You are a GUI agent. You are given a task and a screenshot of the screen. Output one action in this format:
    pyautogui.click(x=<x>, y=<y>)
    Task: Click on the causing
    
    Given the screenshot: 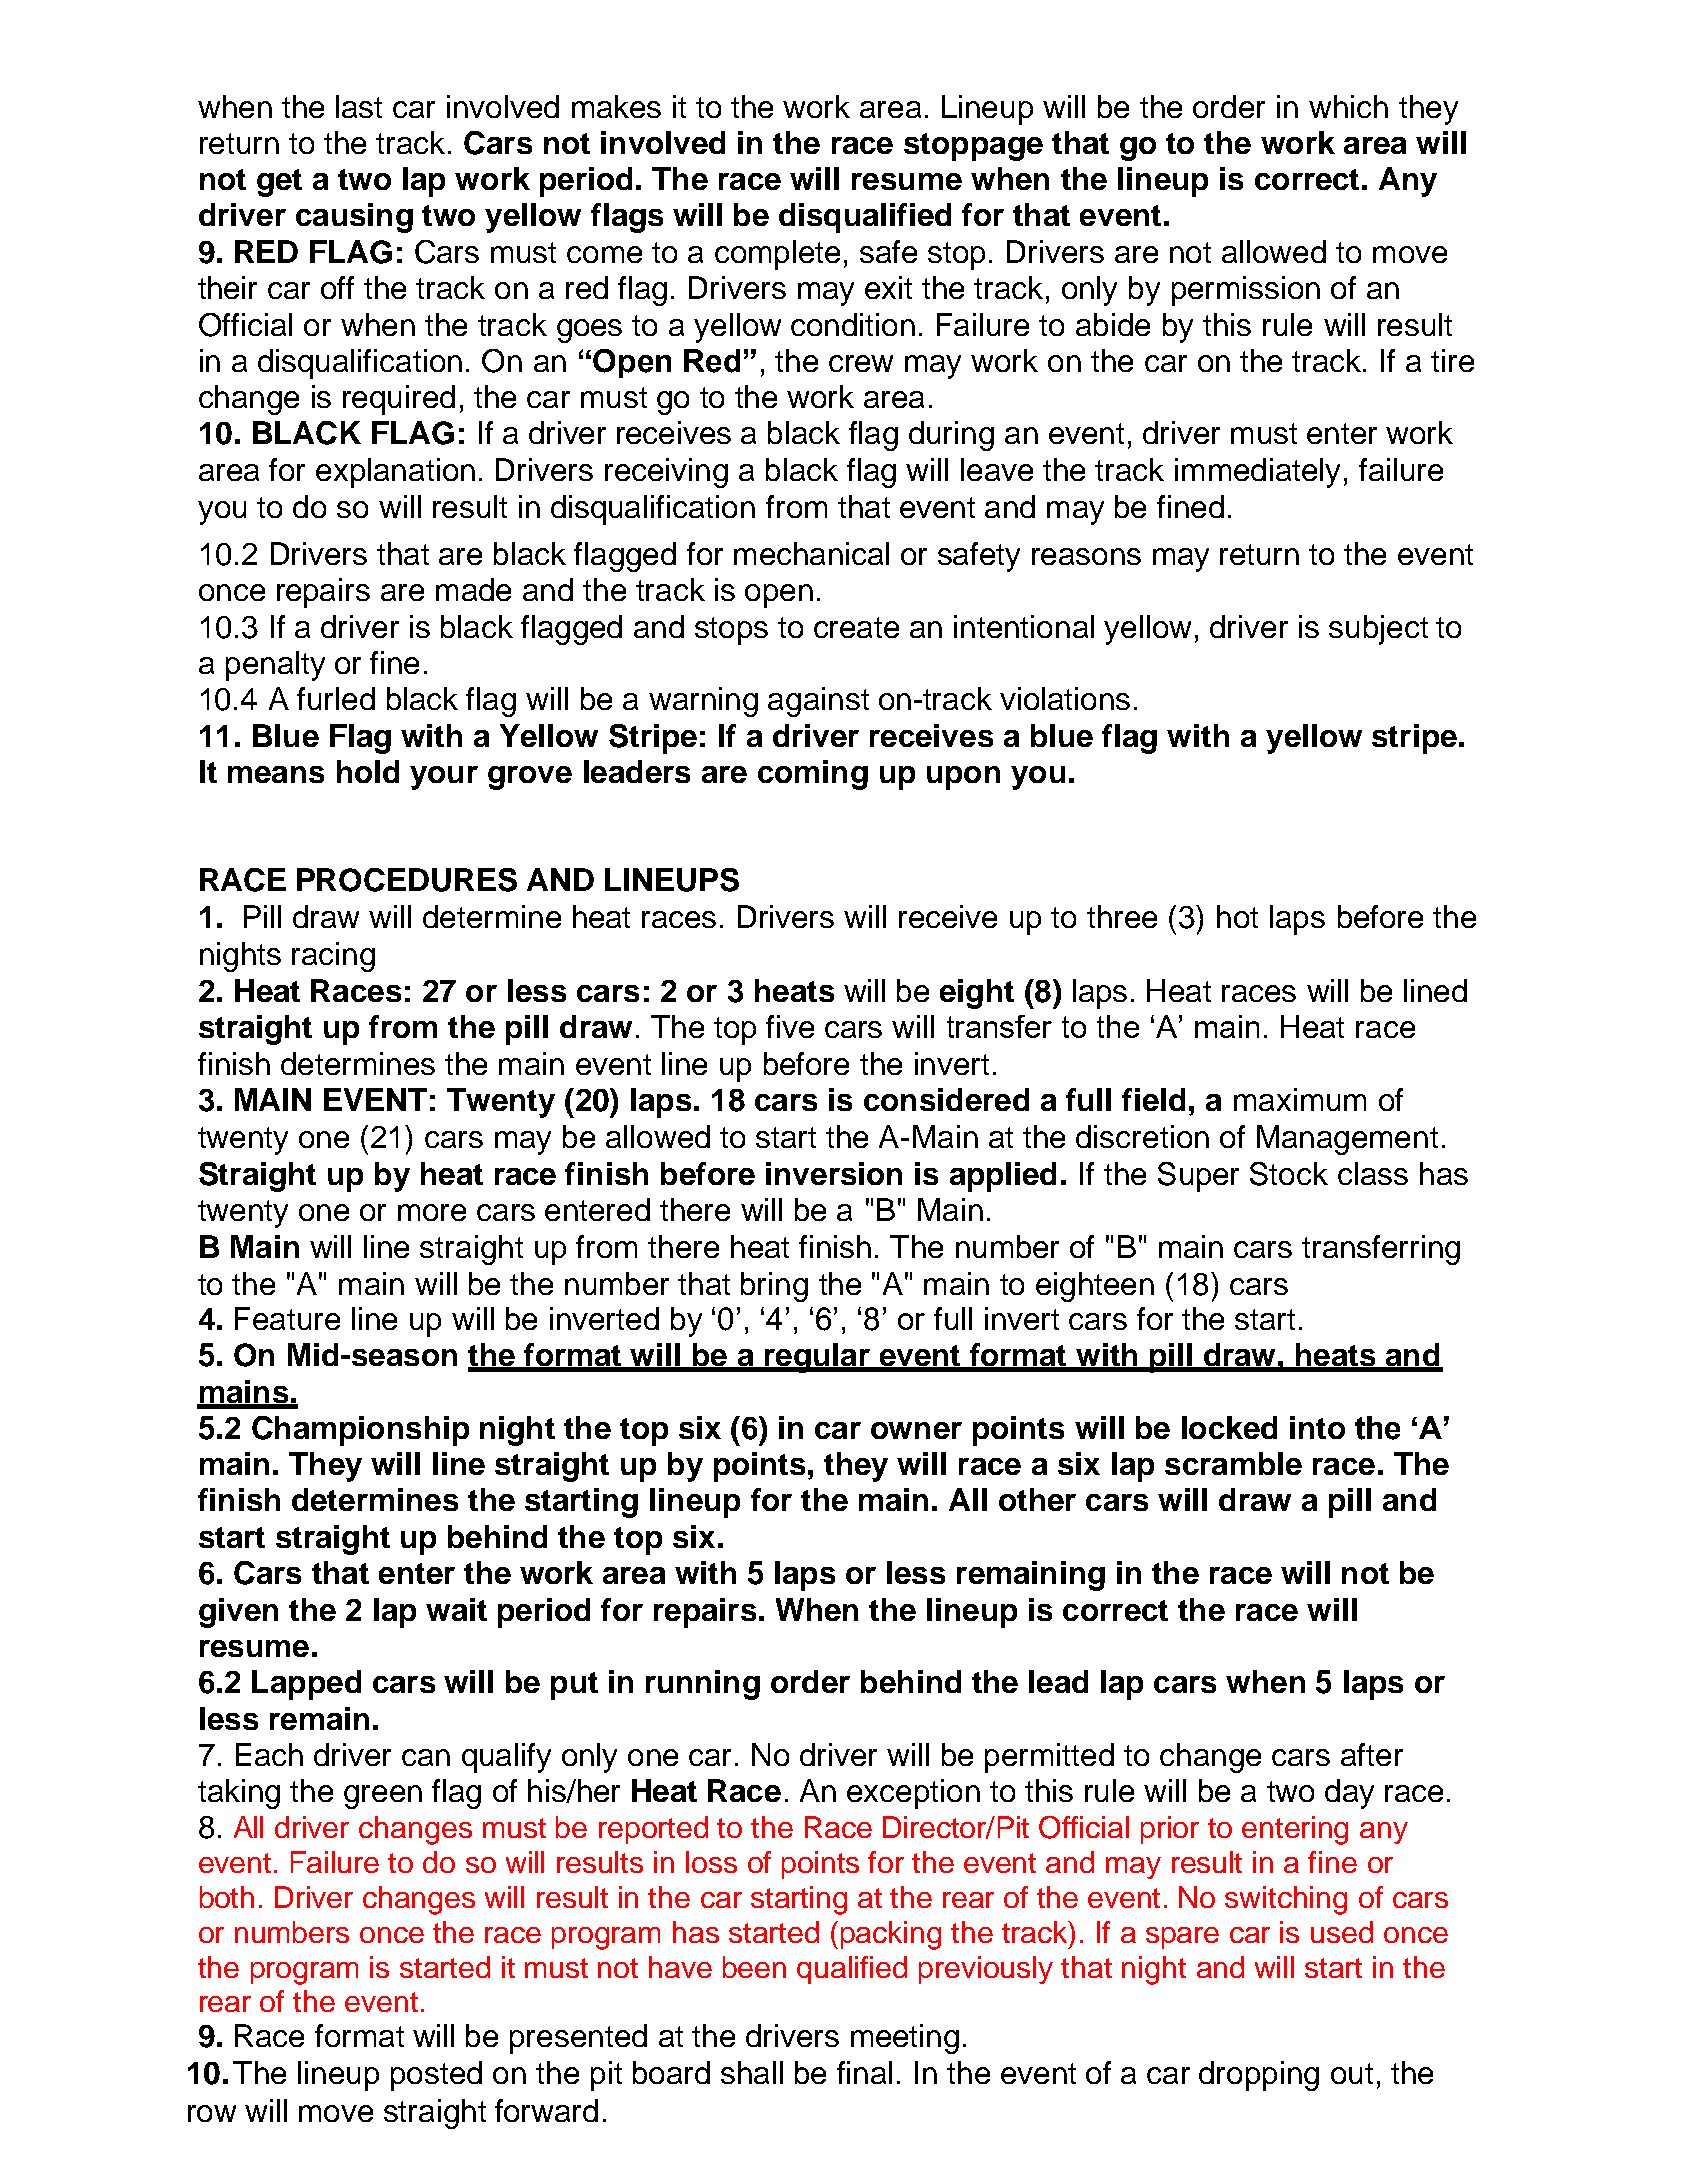 What is the action you would take?
    pyautogui.click(x=354, y=218)
